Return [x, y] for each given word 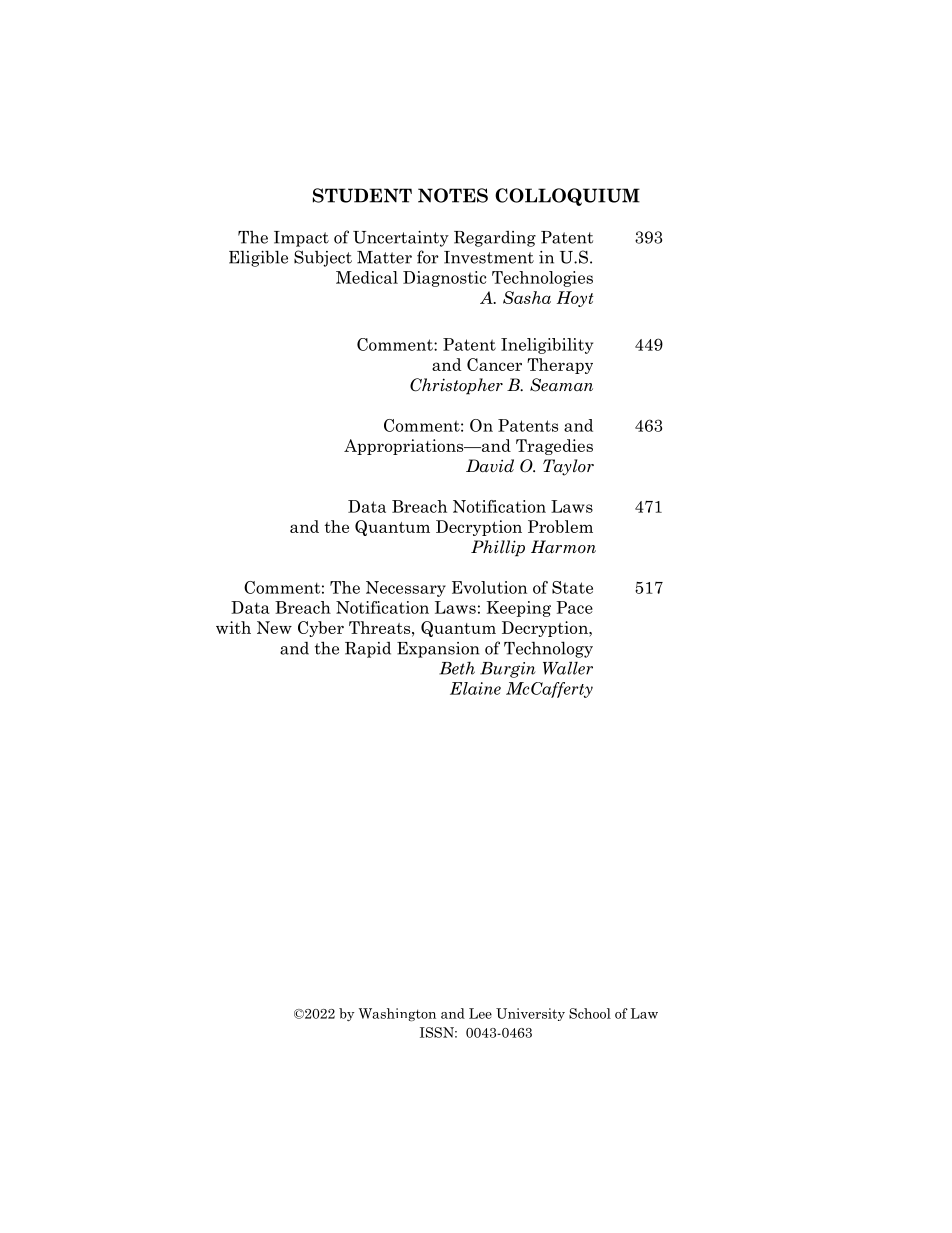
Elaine [475, 688]
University [530, 1014]
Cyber [321, 629]
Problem [560, 526]
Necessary [406, 589]
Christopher [456, 386]
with [233, 627]
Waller [568, 668]
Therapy [560, 366]
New [274, 627]
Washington [397, 1015]
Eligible [258, 258]
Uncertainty [401, 239]
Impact [301, 239]
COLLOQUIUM [567, 197]
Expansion [438, 650]
